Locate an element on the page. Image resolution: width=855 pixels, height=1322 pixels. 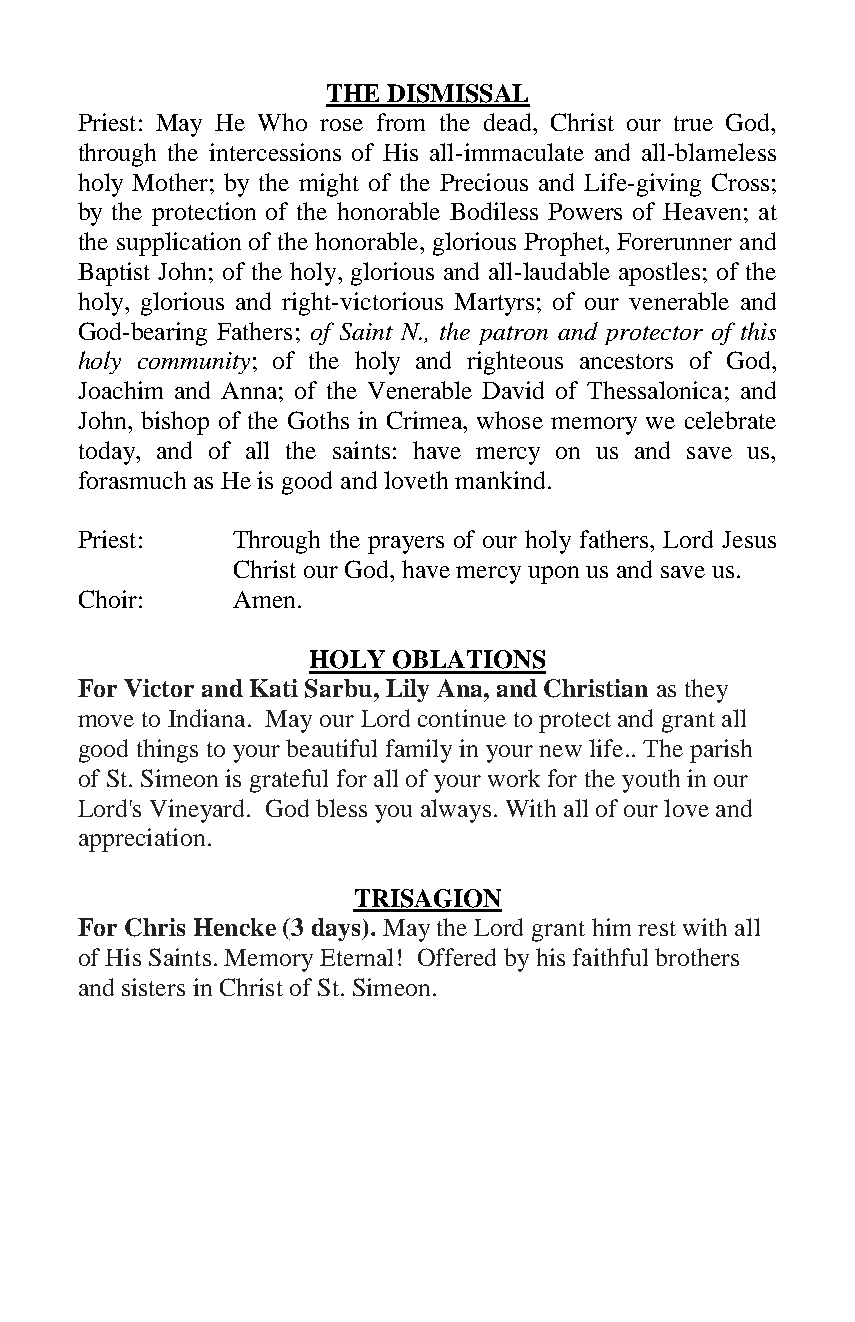
sisters is located at coordinates (153, 987).
